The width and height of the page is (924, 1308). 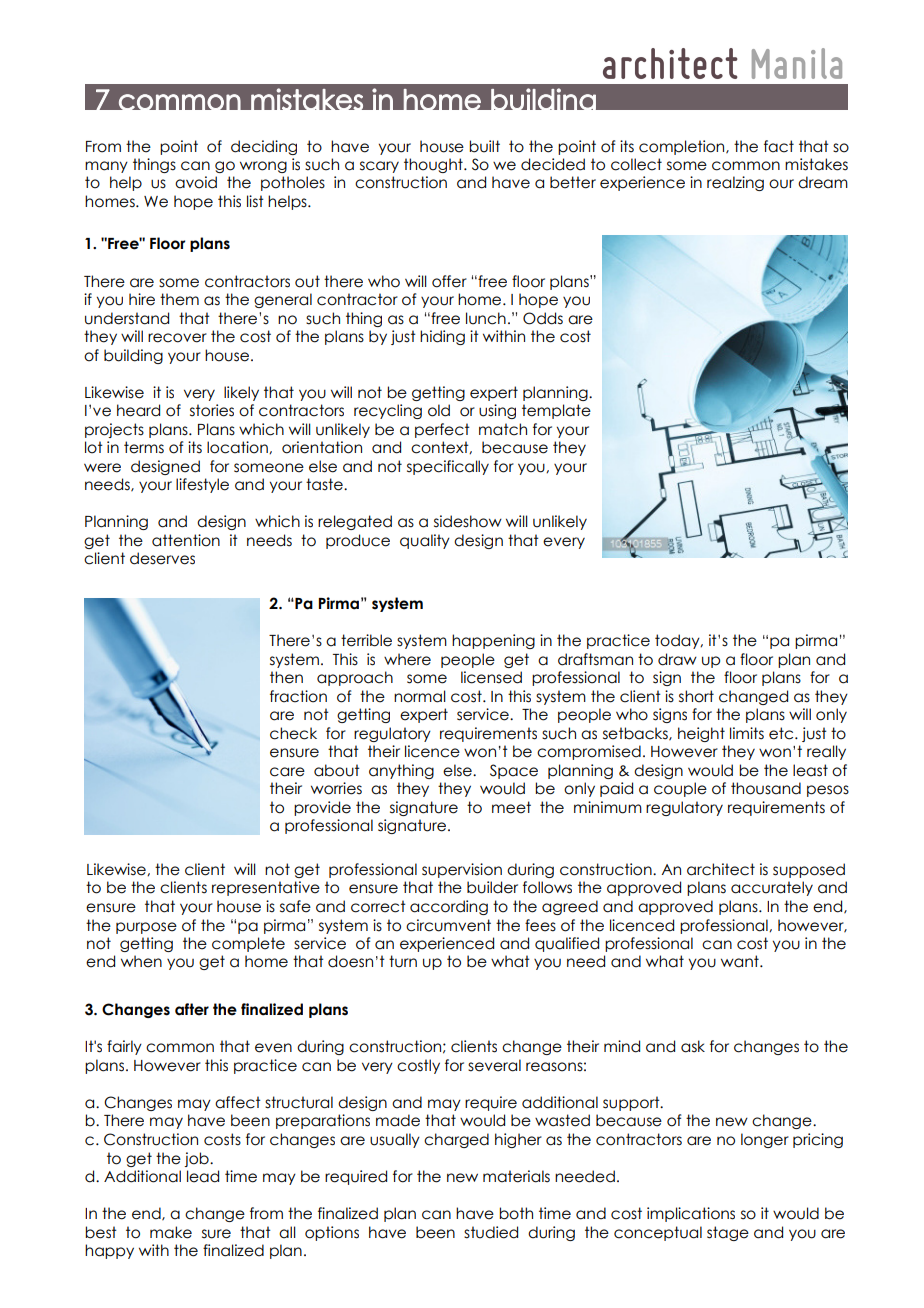 What do you see at coordinates (556, 411) in the page?
I see `template` at bounding box center [556, 411].
